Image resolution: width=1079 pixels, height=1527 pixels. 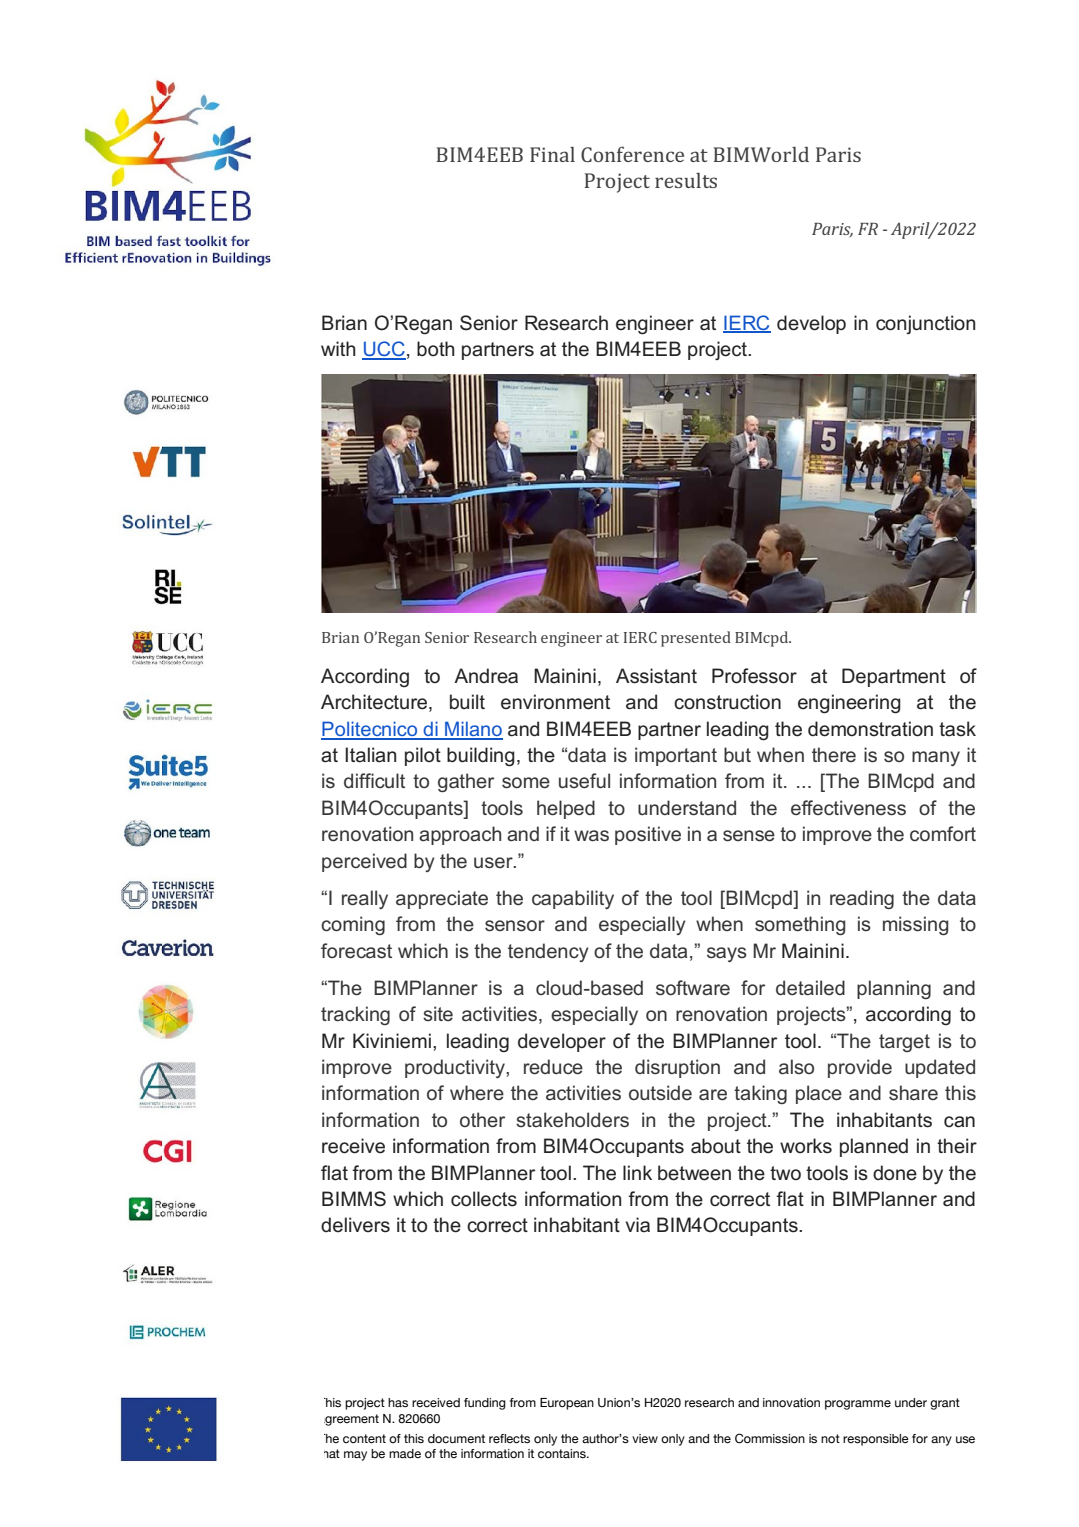 What do you see at coordinates (374, 780) in the page?
I see `difficult` at bounding box center [374, 780].
